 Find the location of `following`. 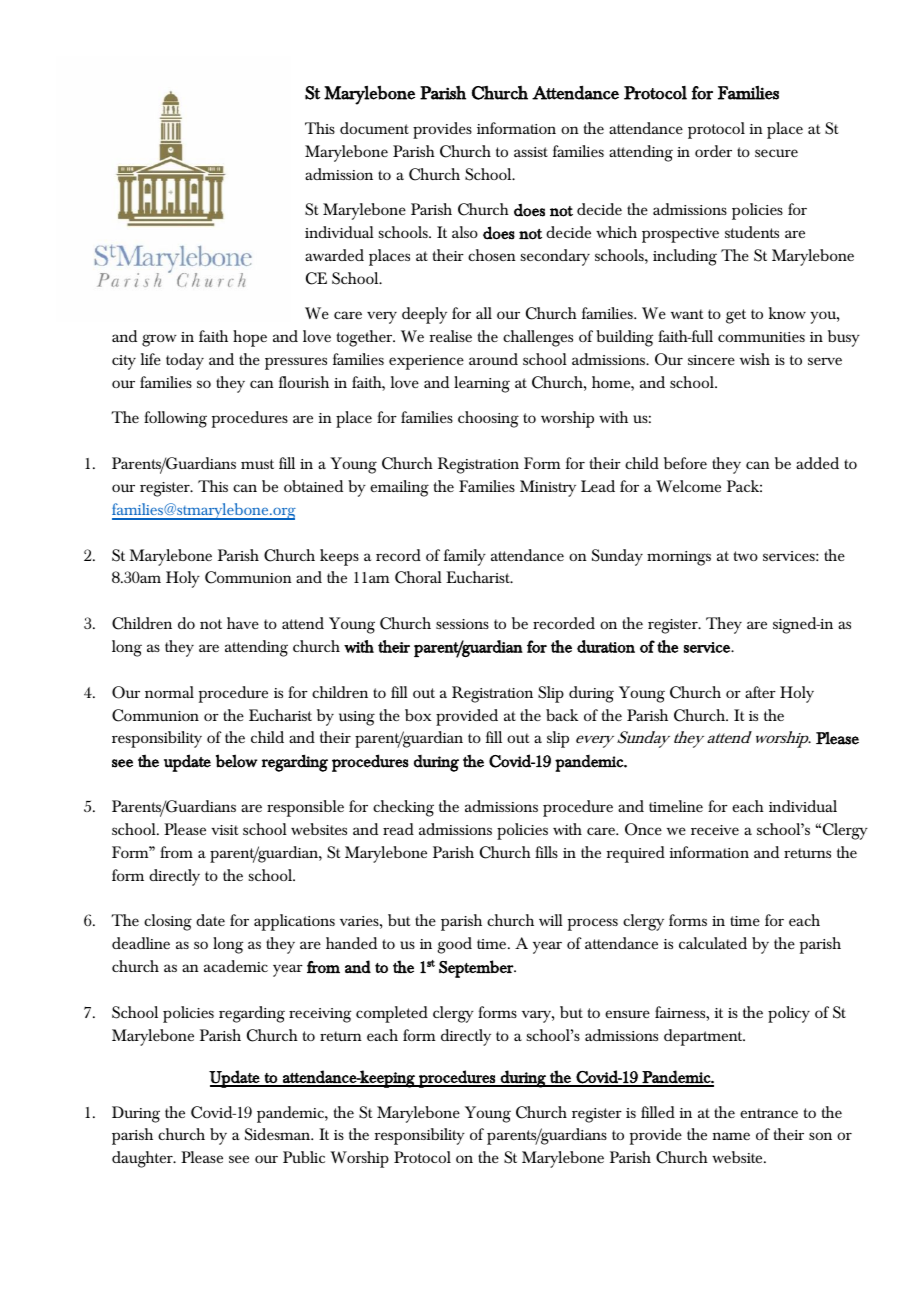

following is located at coordinates (175, 419).
